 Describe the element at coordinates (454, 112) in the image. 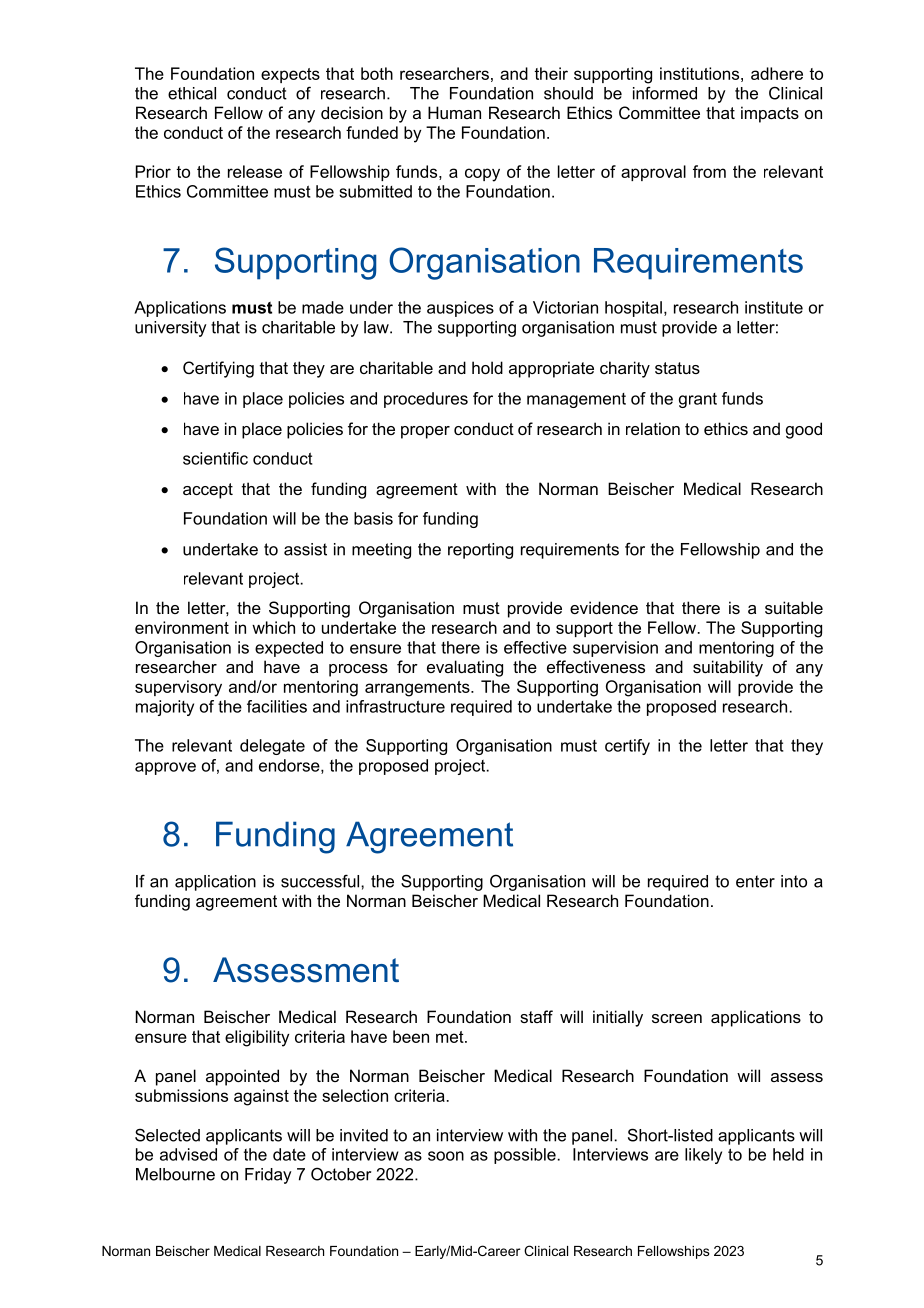

I see `Human` at that location.
